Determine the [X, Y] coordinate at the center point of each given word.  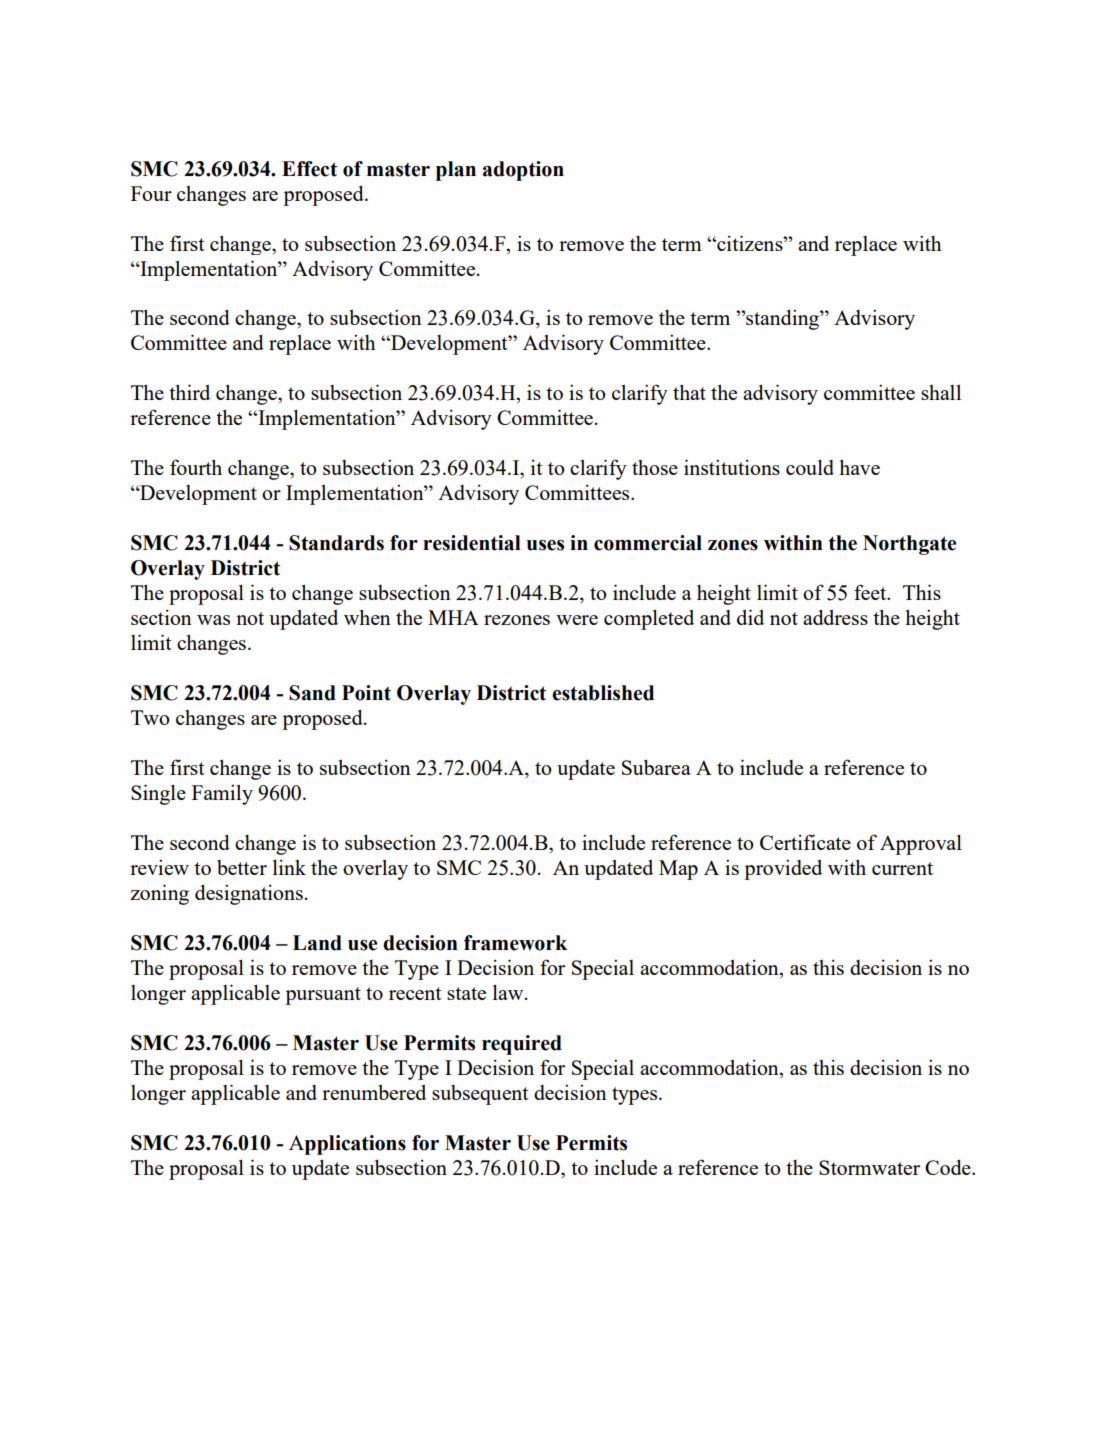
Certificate [805, 842]
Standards [336, 543]
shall [941, 392]
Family [222, 794]
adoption [523, 171]
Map [678, 870]
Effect [309, 169]
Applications [347, 1145]
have [859, 467]
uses [545, 545]
